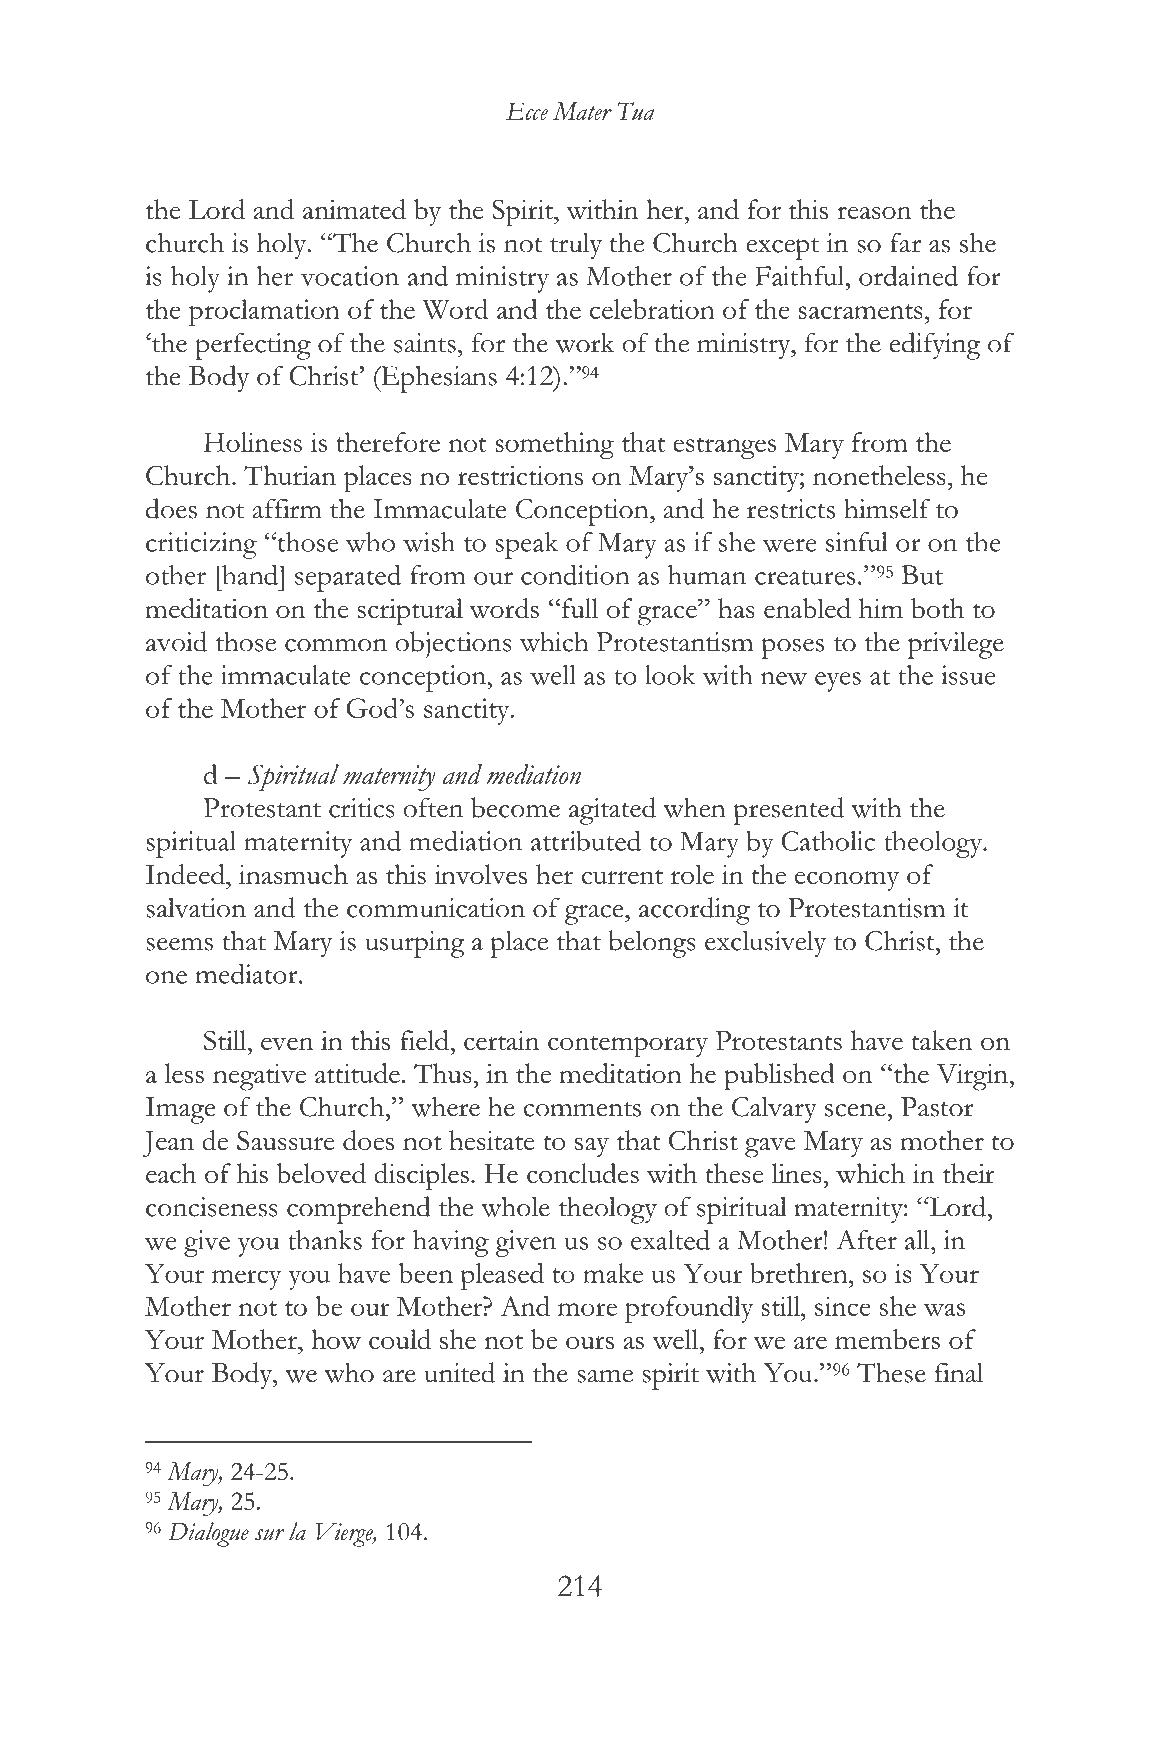 This screenshot has width=1160, height=1740. What do you see at coordinates (293, 874) in the screenshot?
I see `inasmuch` at bounding box center [293, 874].
